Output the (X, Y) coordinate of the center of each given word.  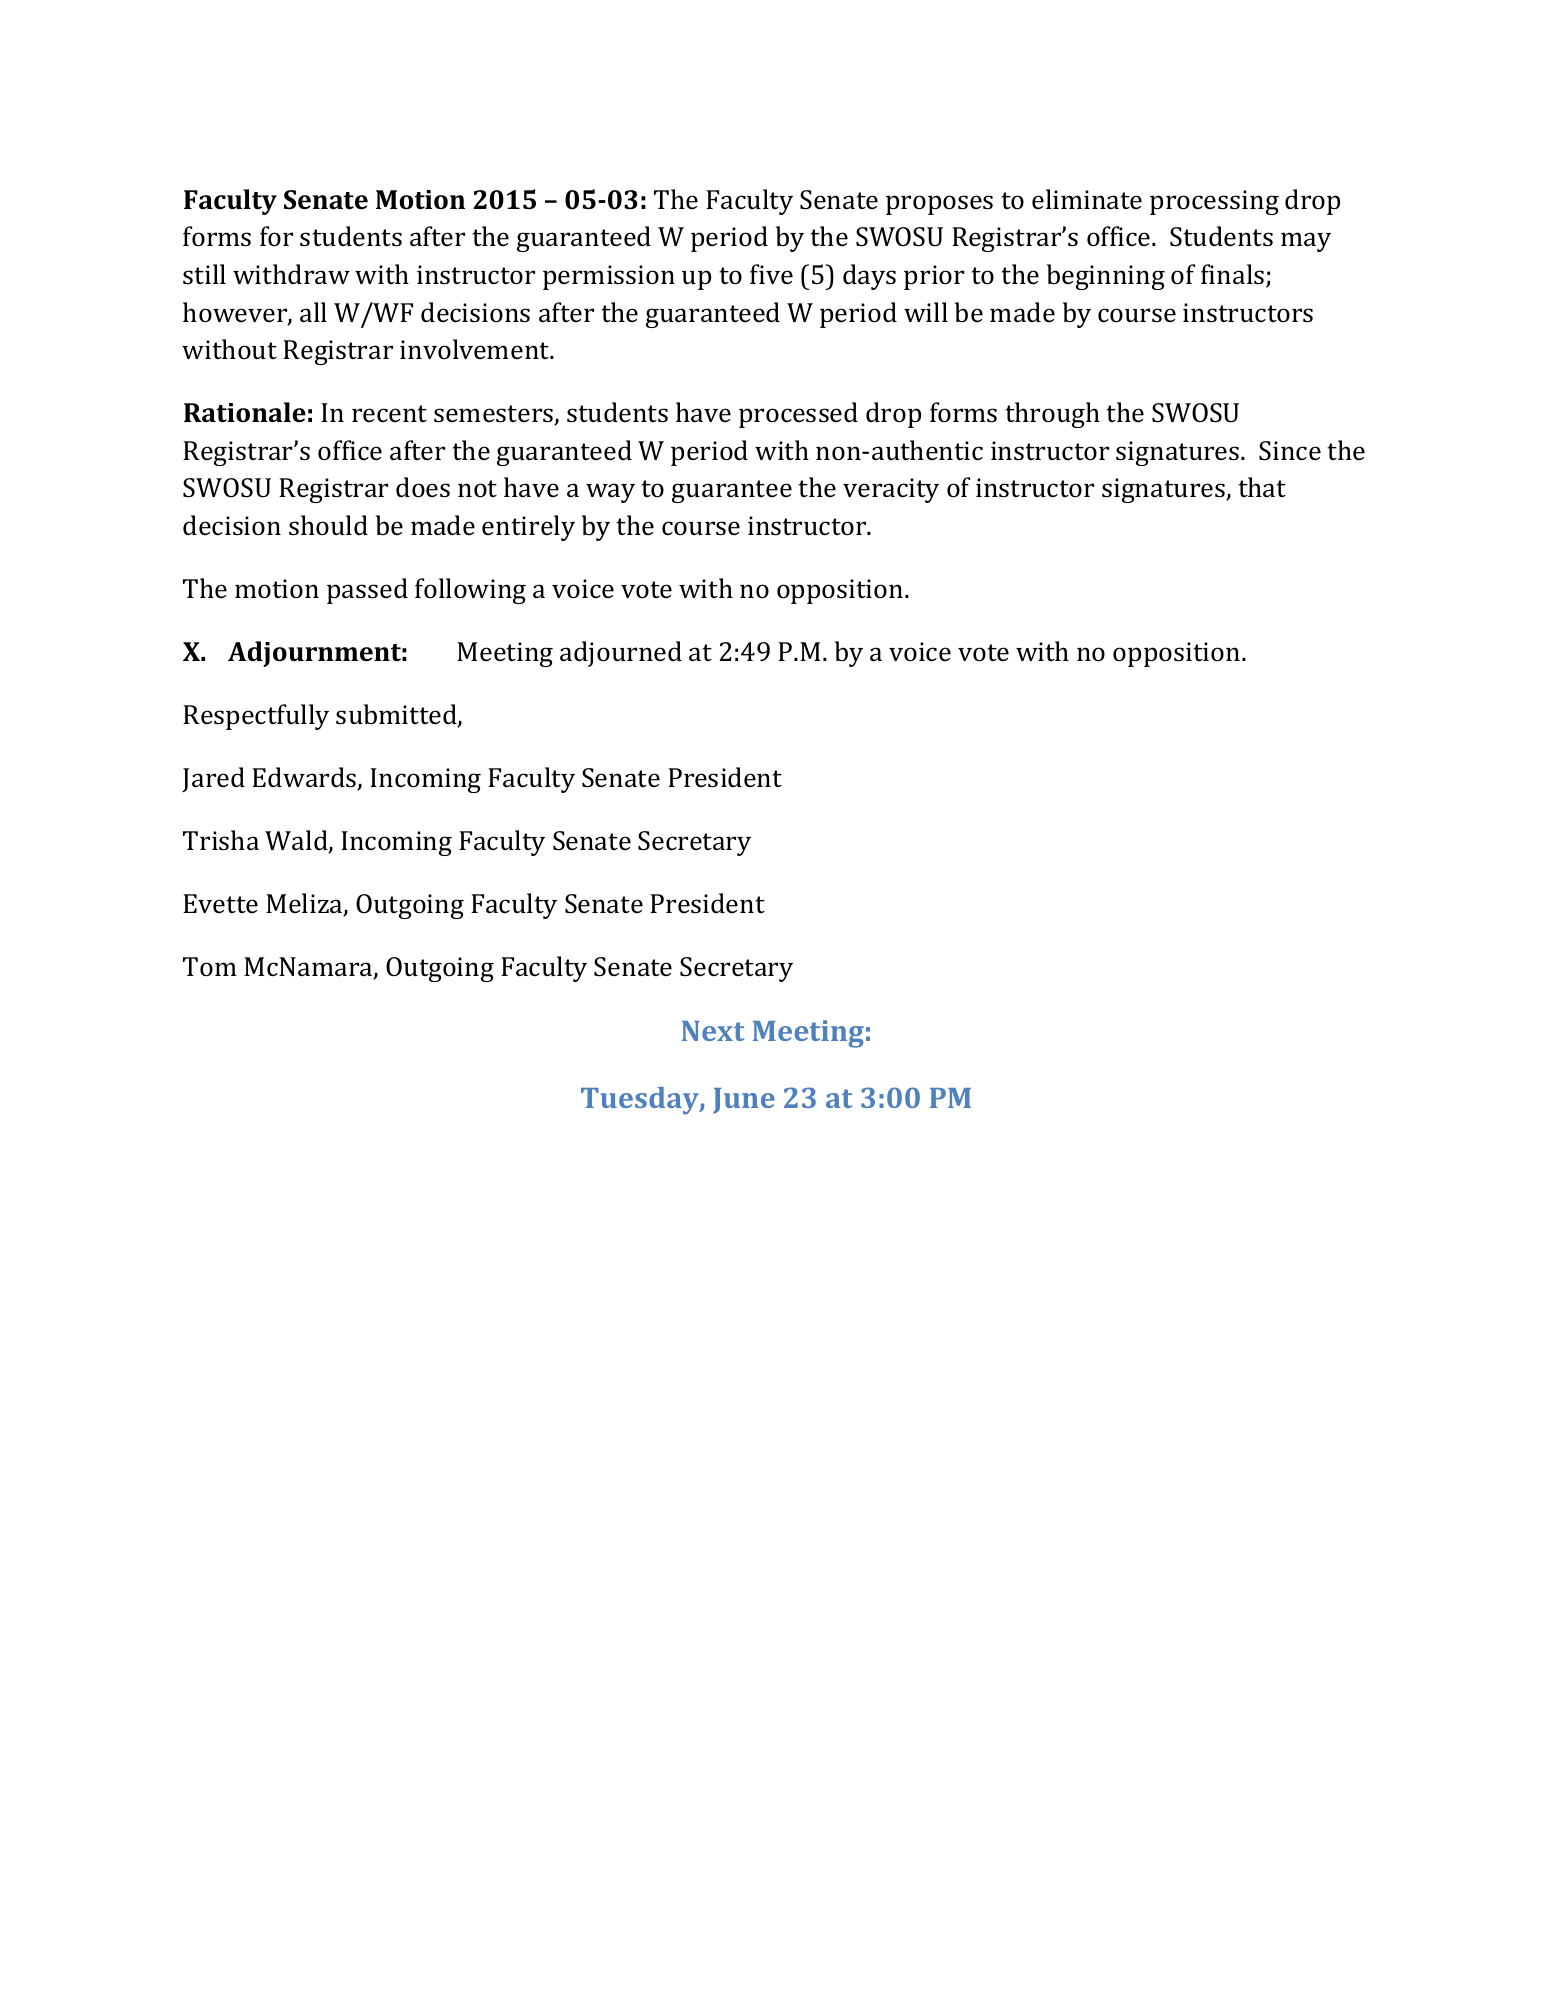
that (1262, 487)
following (470, 591)
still (204, 274)
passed (367, 591)
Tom (210, 966)
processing (1214, 202)
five (771, 274)
